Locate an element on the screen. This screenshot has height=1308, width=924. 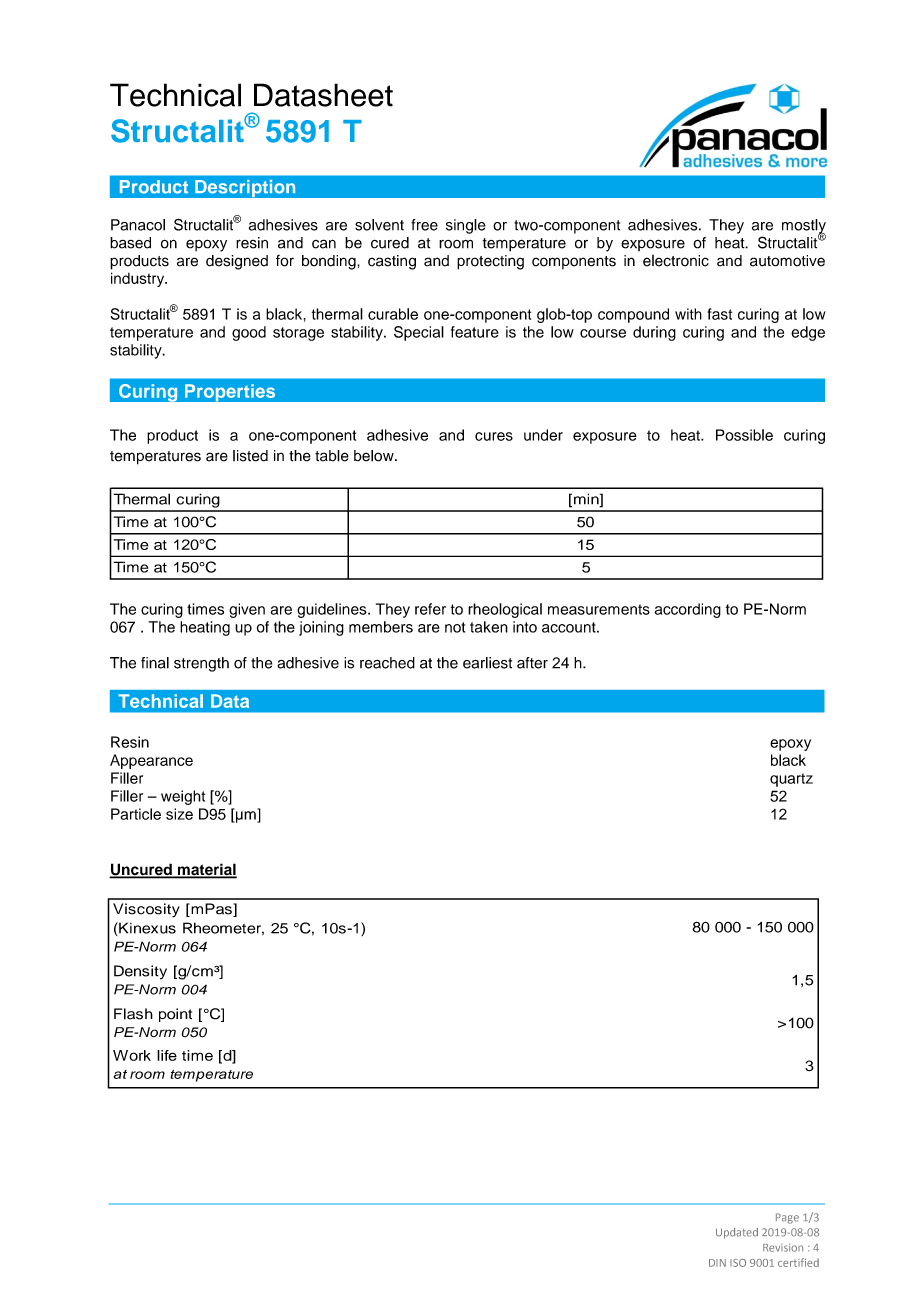
Page is located at coordinates (787, 1218).
